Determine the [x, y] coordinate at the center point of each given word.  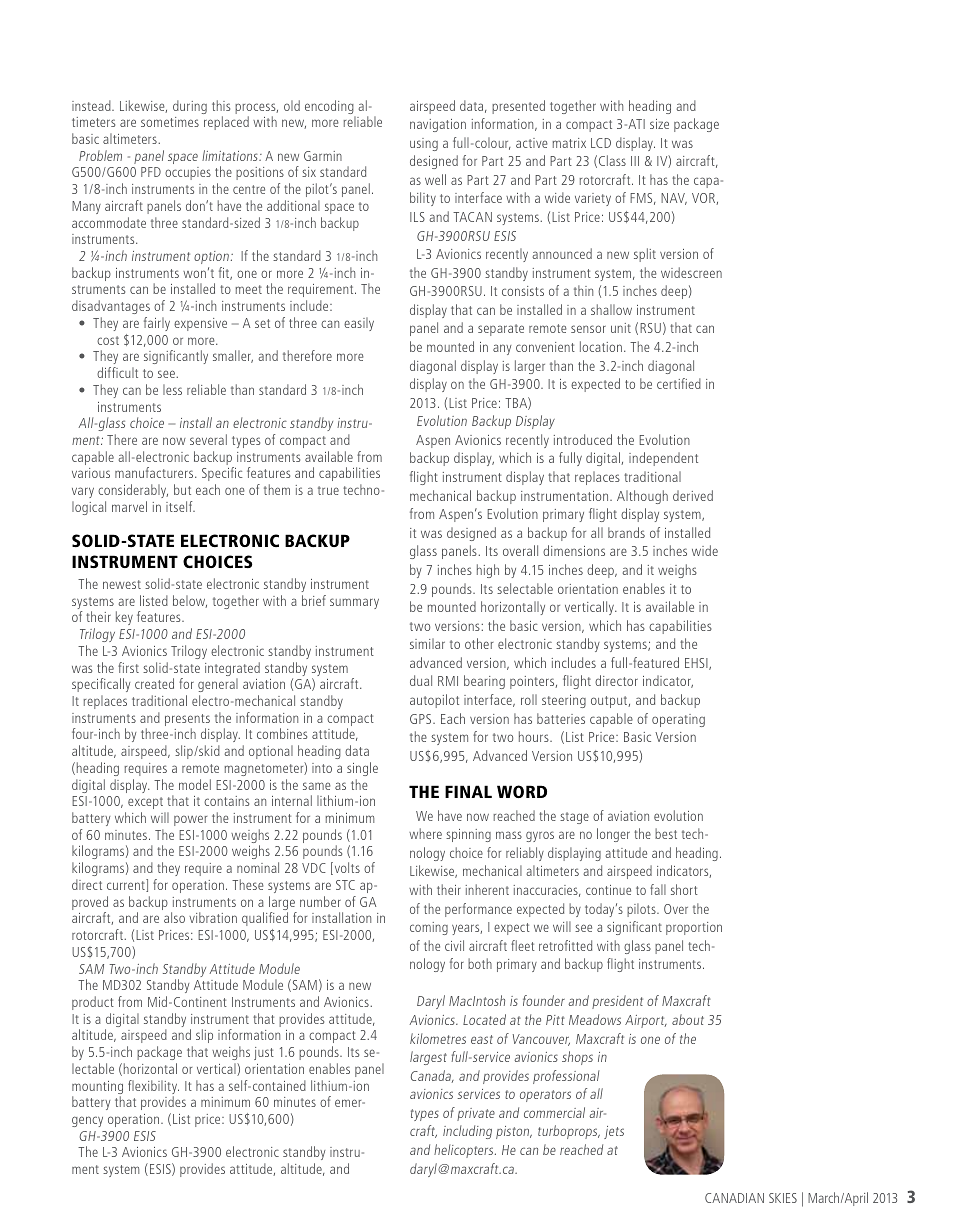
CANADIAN [734, 1198]
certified [679, 383]
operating [678, 720]
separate [501, 330]
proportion [694, 928]
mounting [97, 1089]
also [174, 917]
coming [429, 928]
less [172, 389]
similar [427, 643]
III [635, 161]
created [154, 683]
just [264, 1053]
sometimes [170, 122]
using [424, 144]
